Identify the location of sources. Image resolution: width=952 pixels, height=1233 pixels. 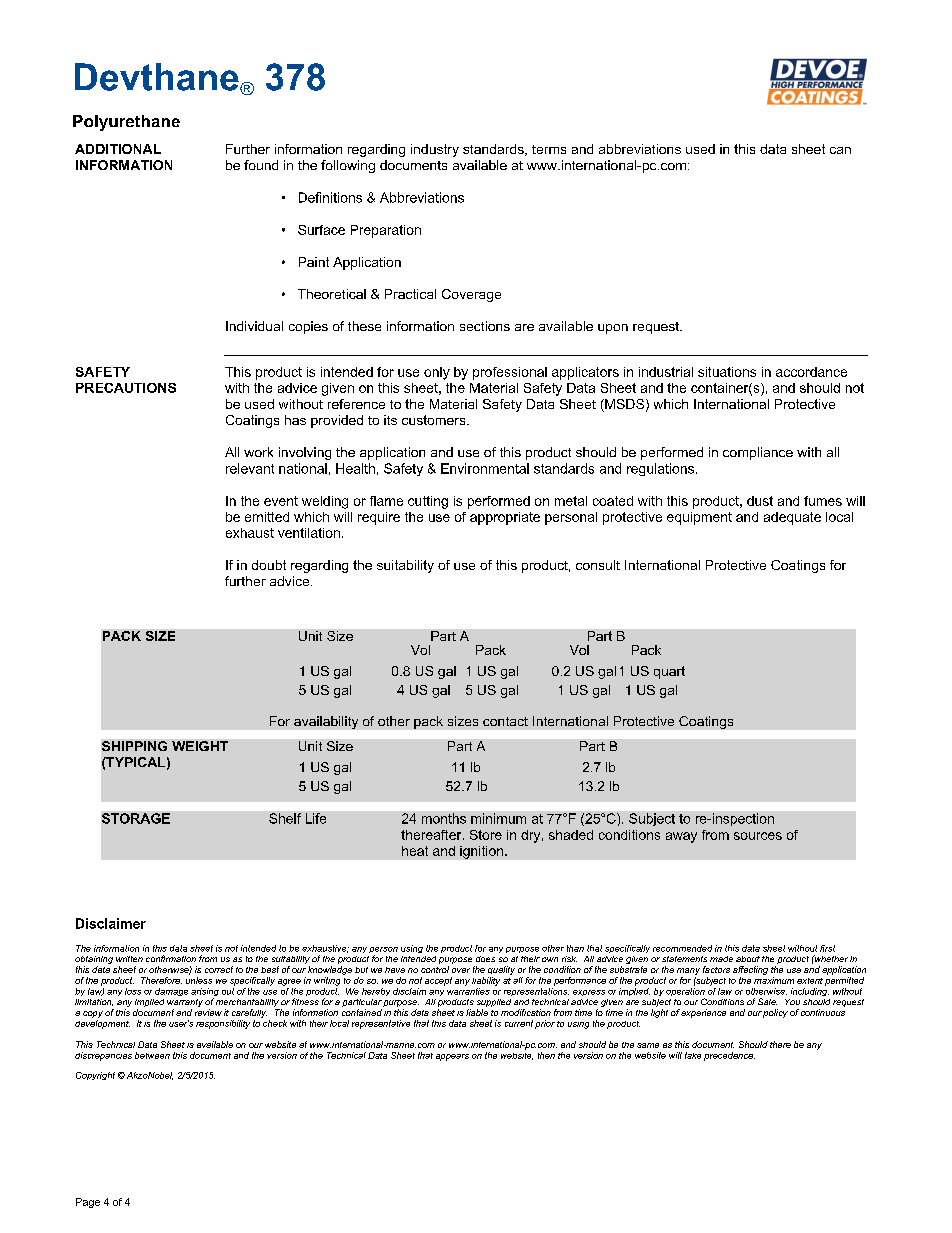
(758, 836).
